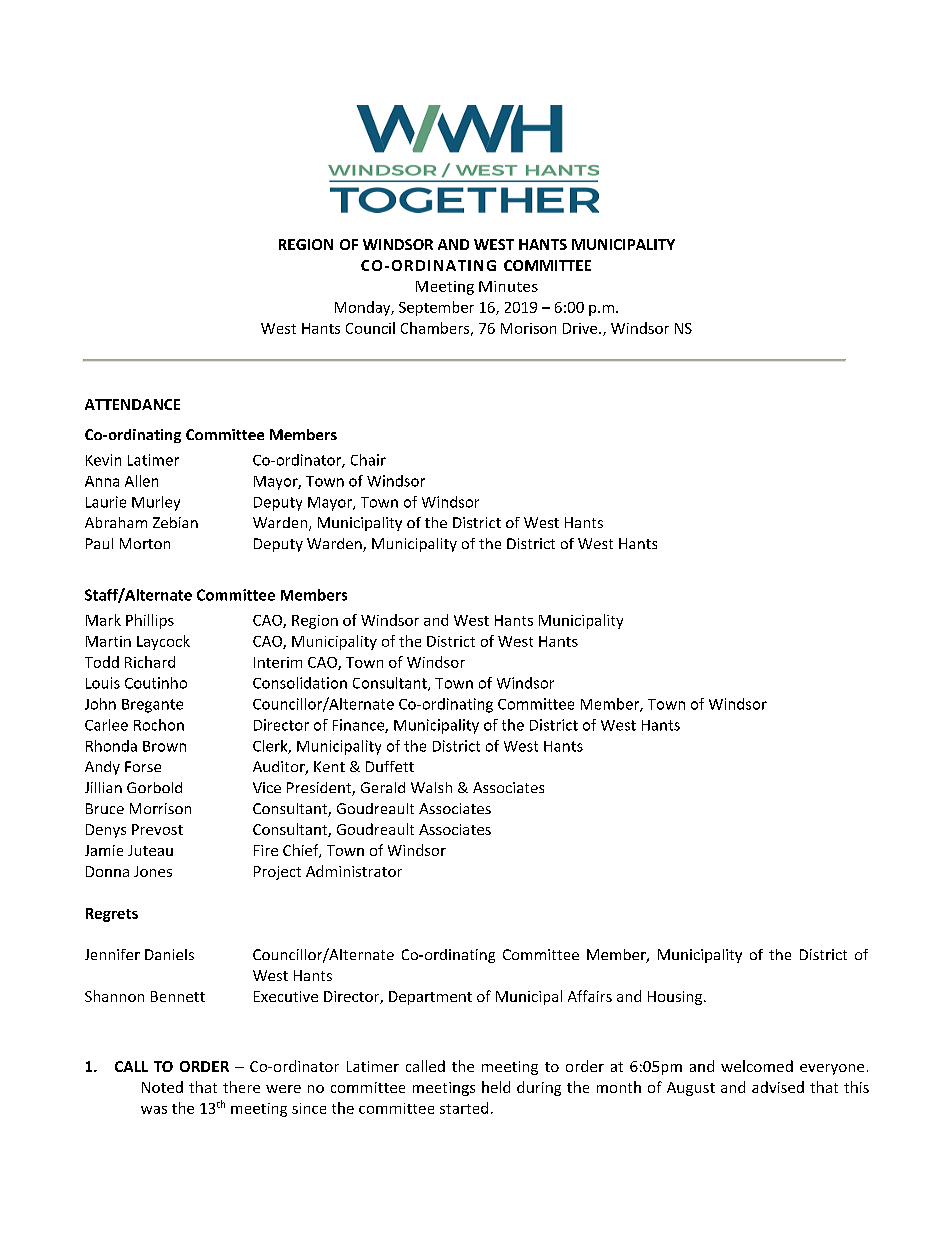 The image size is (952, 1233). What do you see at coordinates (676, 998) in the screenshot?
I see `Housing` at bounding box center [676, 998].
